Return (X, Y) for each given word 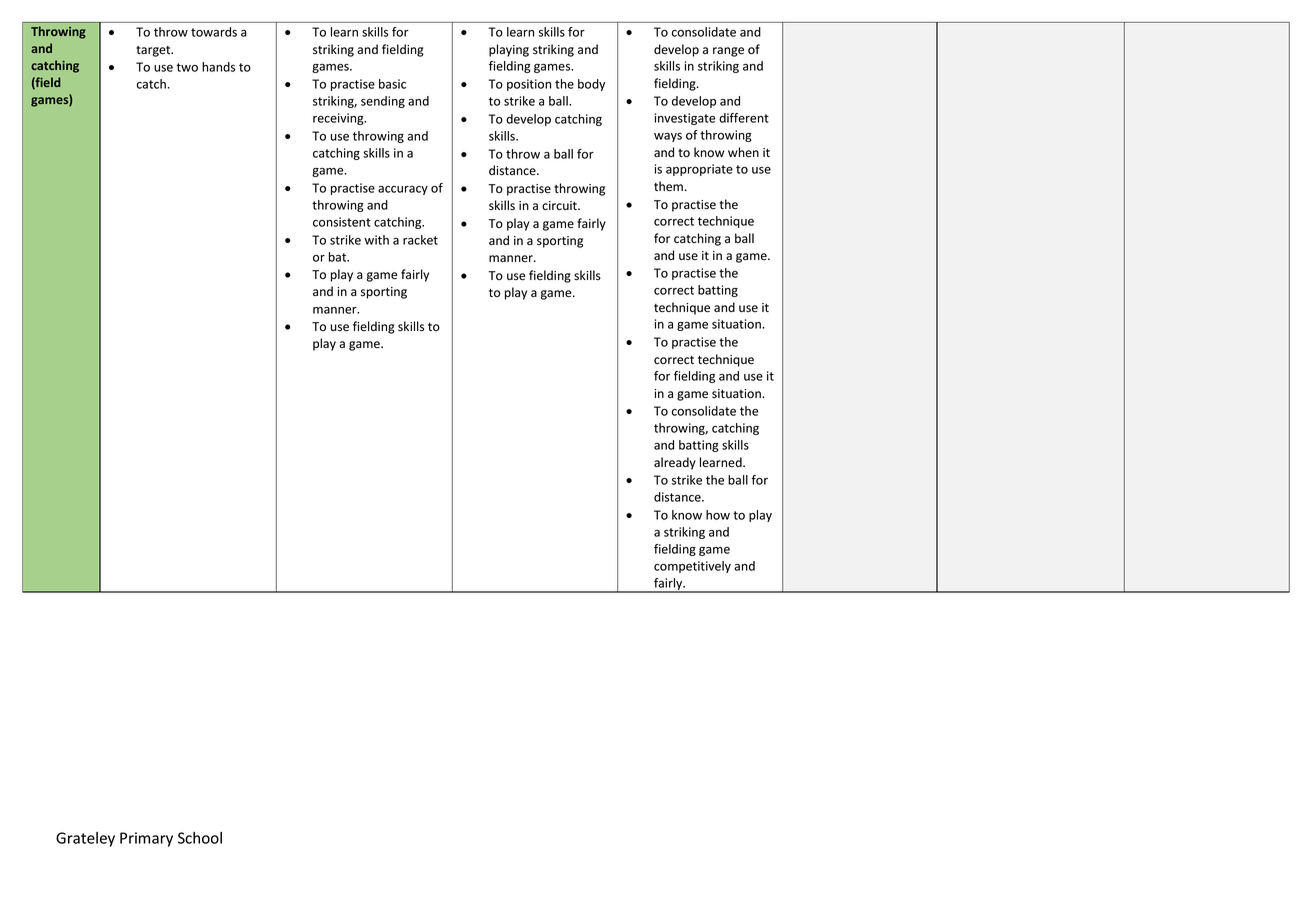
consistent (342, 222)
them (668, 186)
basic (392, 84)
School (200, 838)
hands (218, 67)
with (376, 240)
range (728, 52)
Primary (146, 839)
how (718, 515)
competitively (692, 567)
